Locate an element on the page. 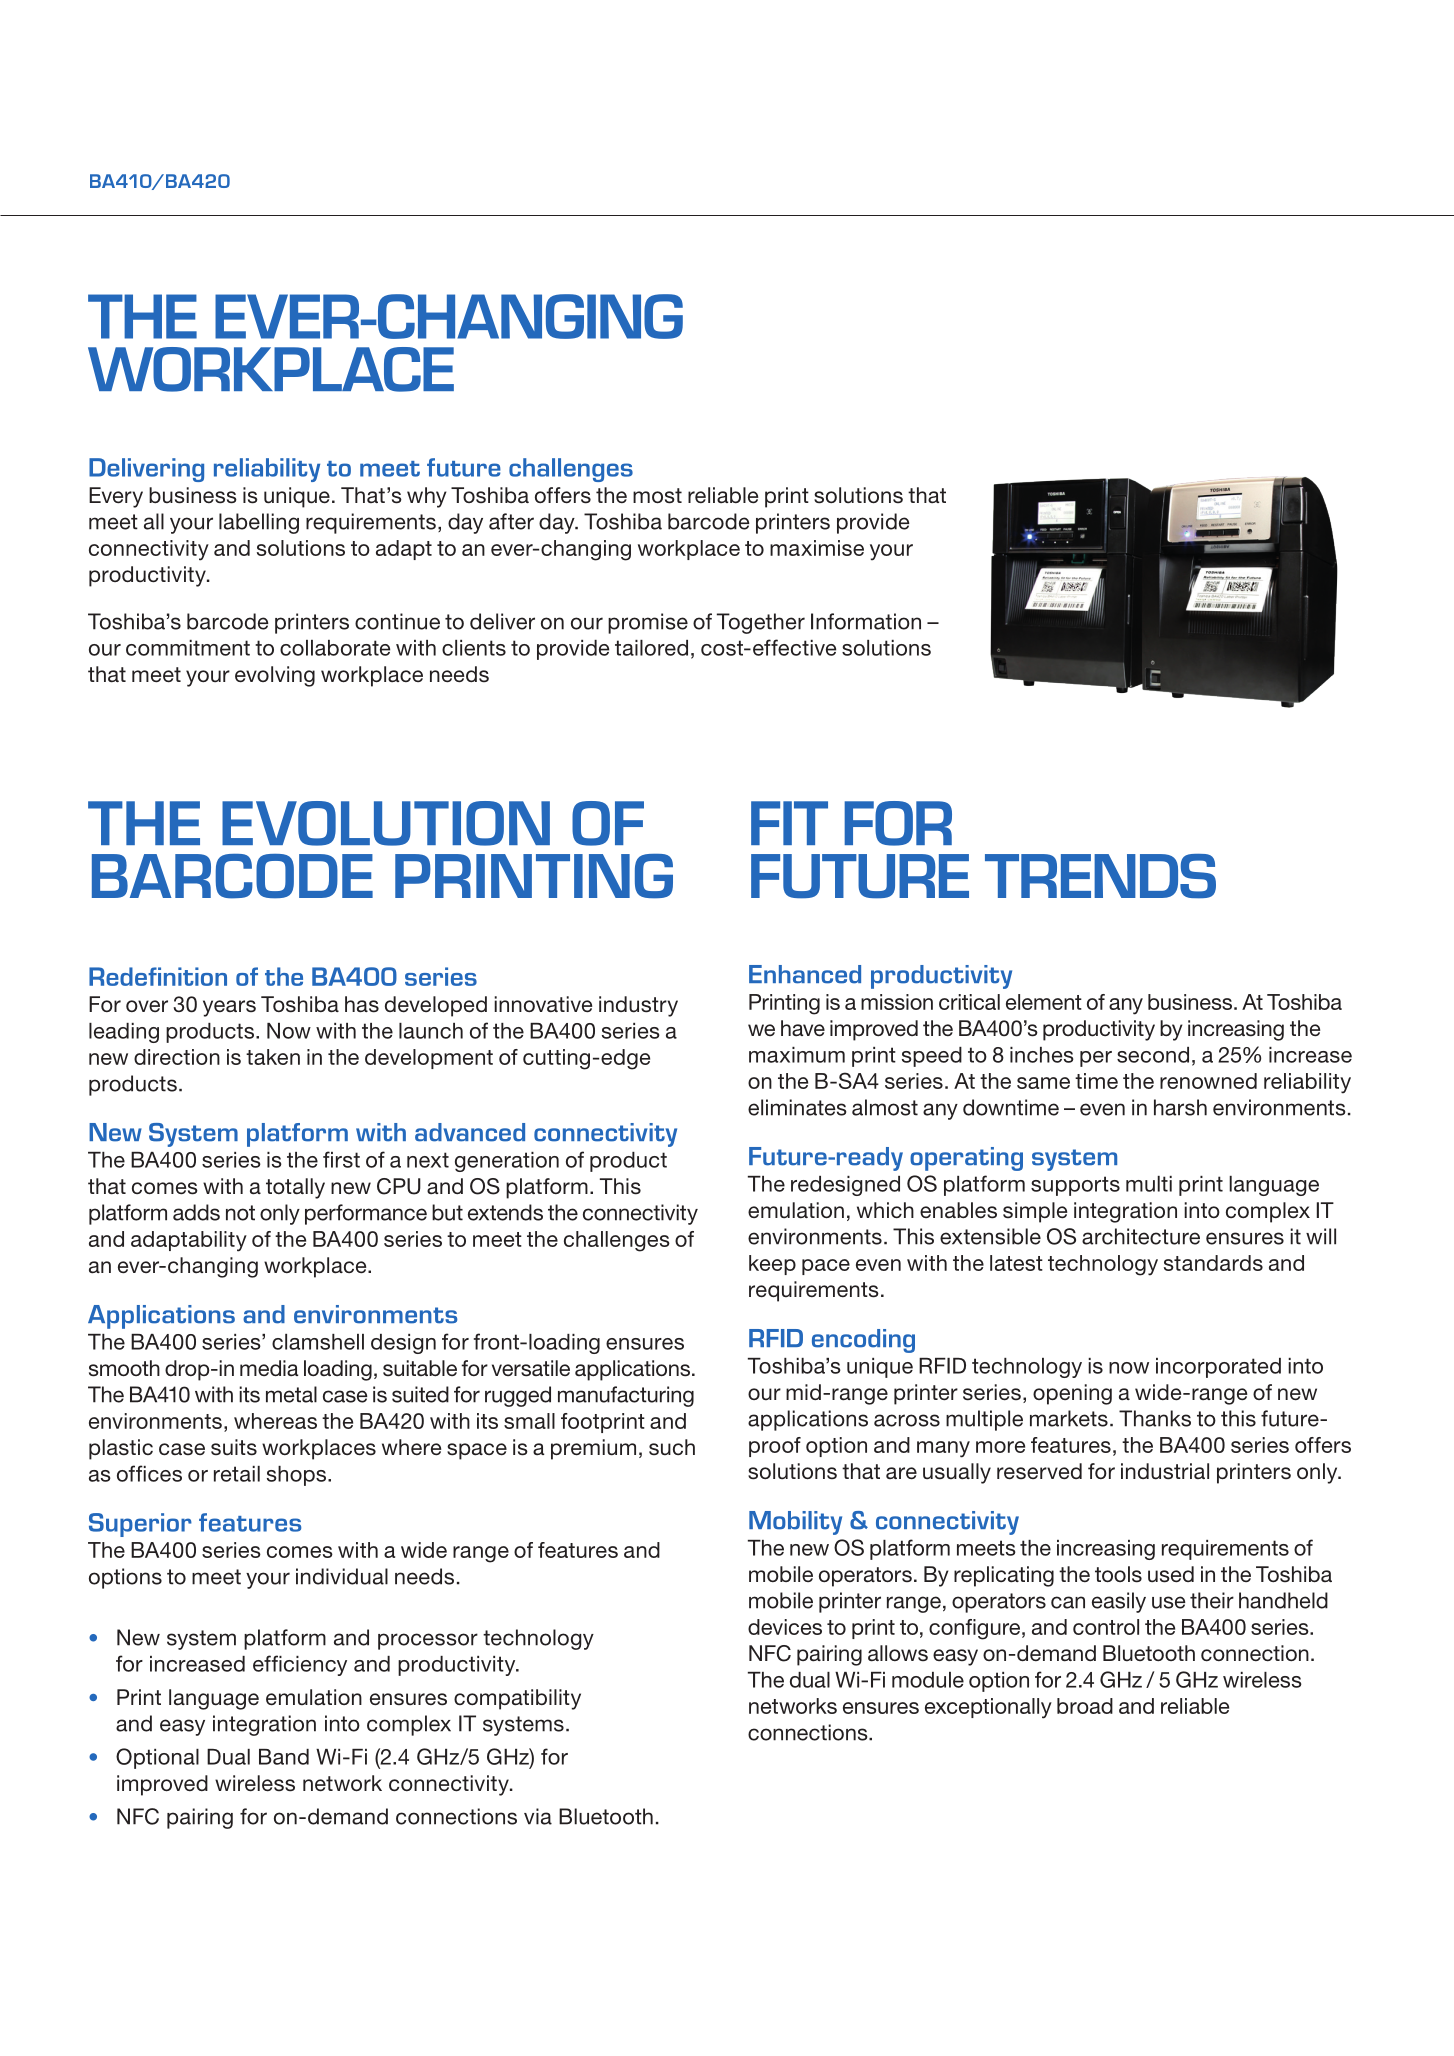 This image has height=2056, width=1454. keep is located at coordinates (772, 1265).
